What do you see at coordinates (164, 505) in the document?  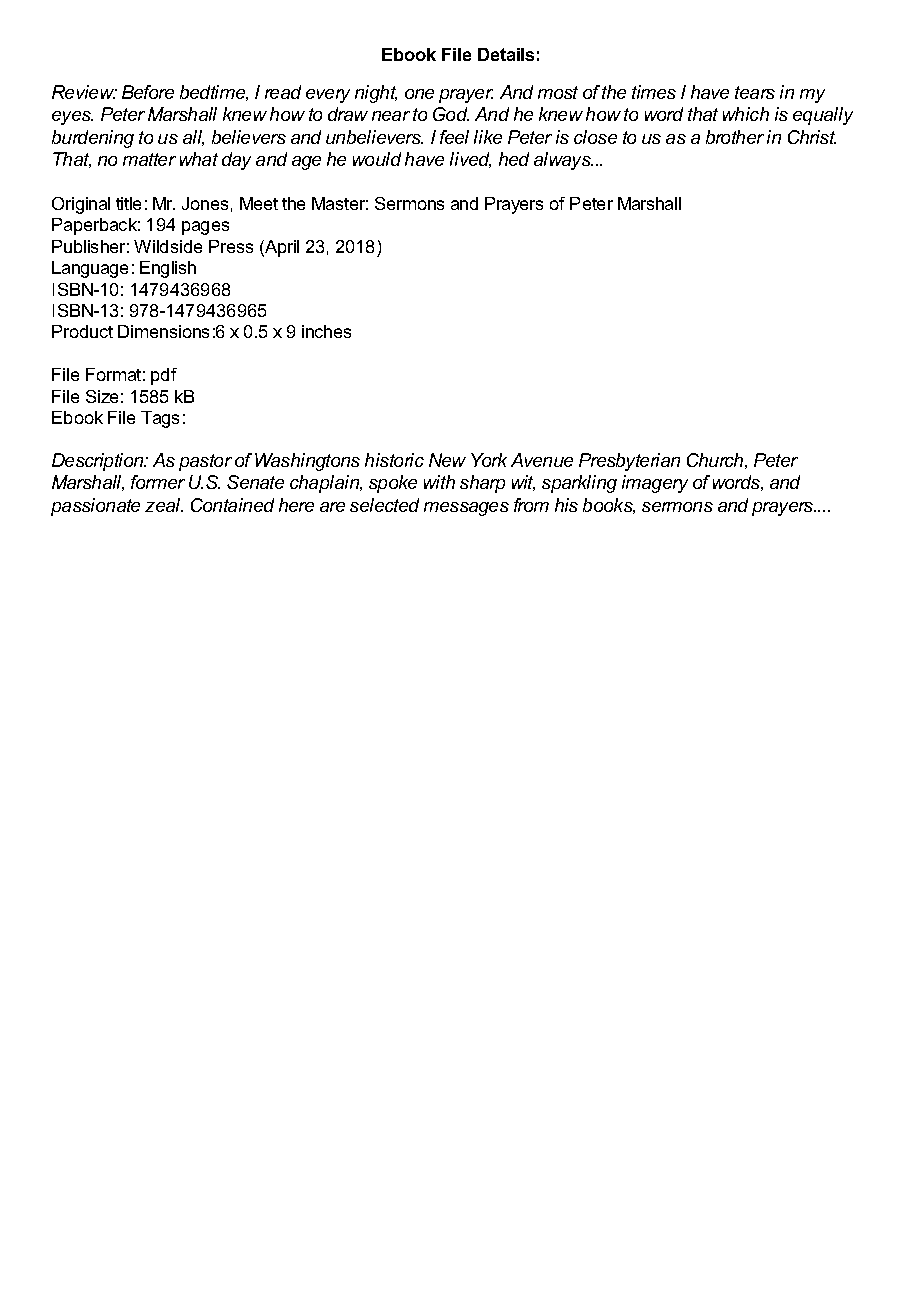 I see `zeal` at bounding box center [164, 505].
